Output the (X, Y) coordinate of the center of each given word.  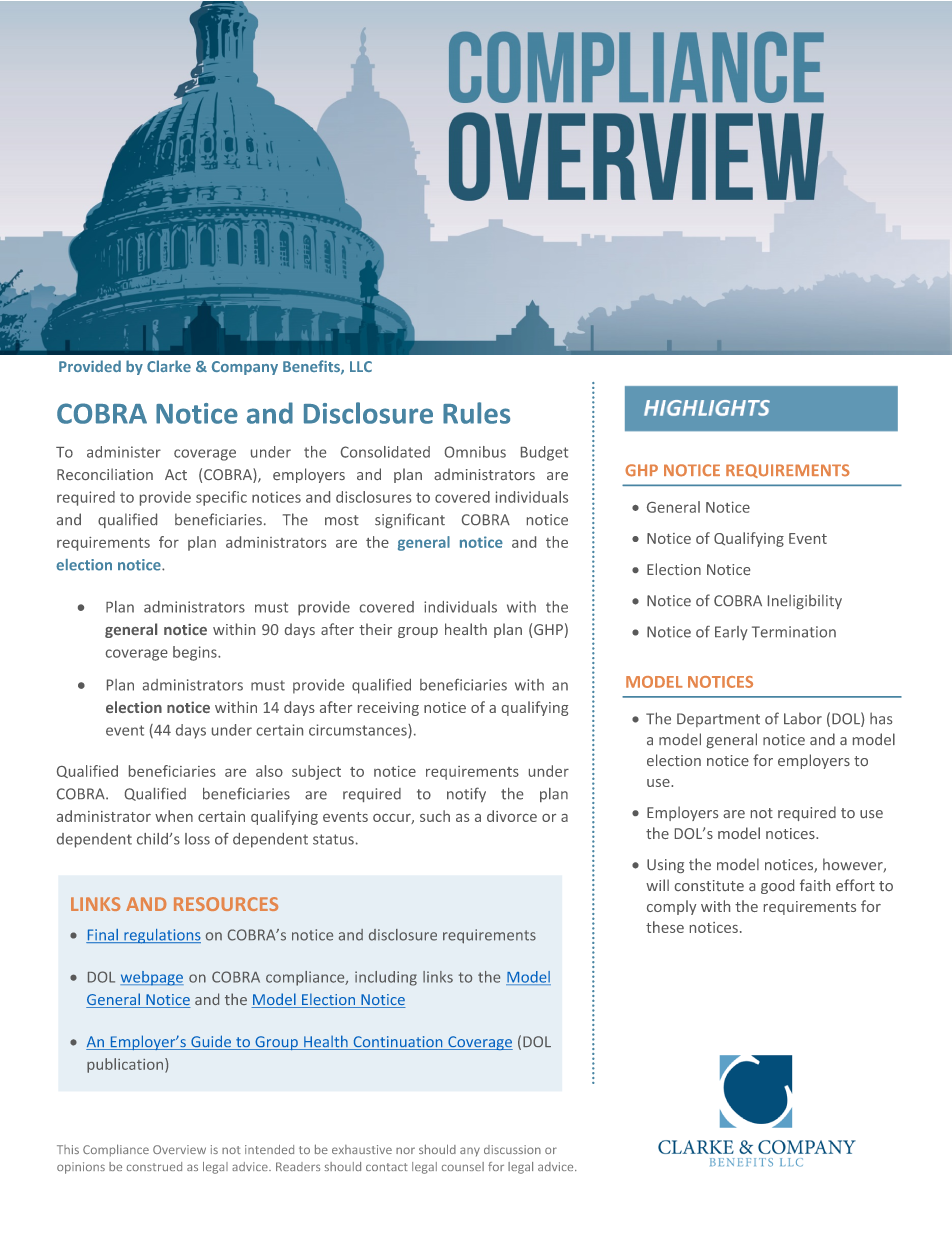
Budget (544, 453)
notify (466, 794)
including (386, 978)
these (665, 927)
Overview (179, 1149)
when (174, 816)
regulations (161, 936)
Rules (476, 413)
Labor (803, 718)
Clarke (169, 366)
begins (196, 653)
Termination (794, 632)
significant (410, 520)
